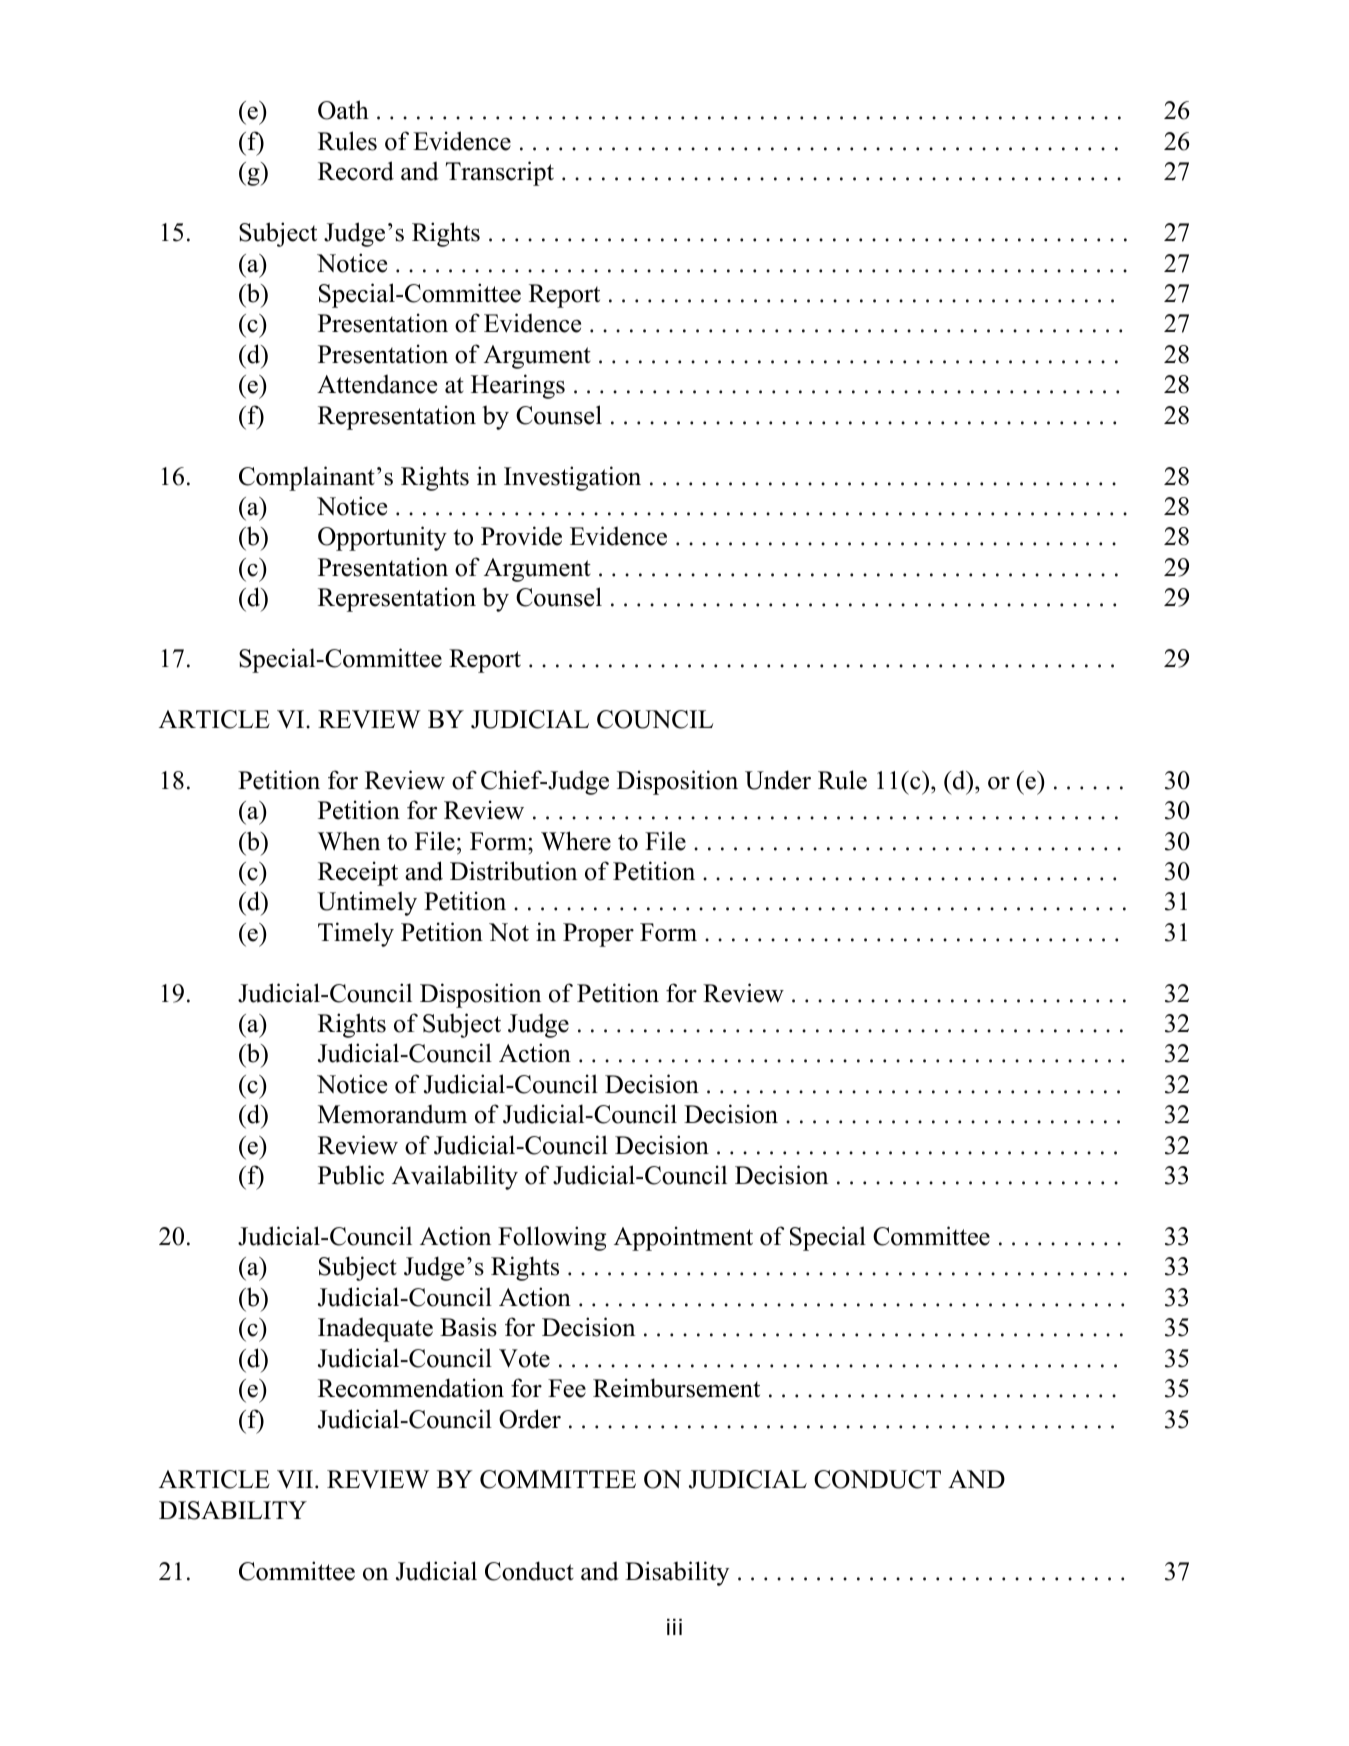 Image resolution: width=1349 pixels, height=1746 pixels. Describe the element at coordinates (683, 1238) in the document. I see `Appointment` at that location.
